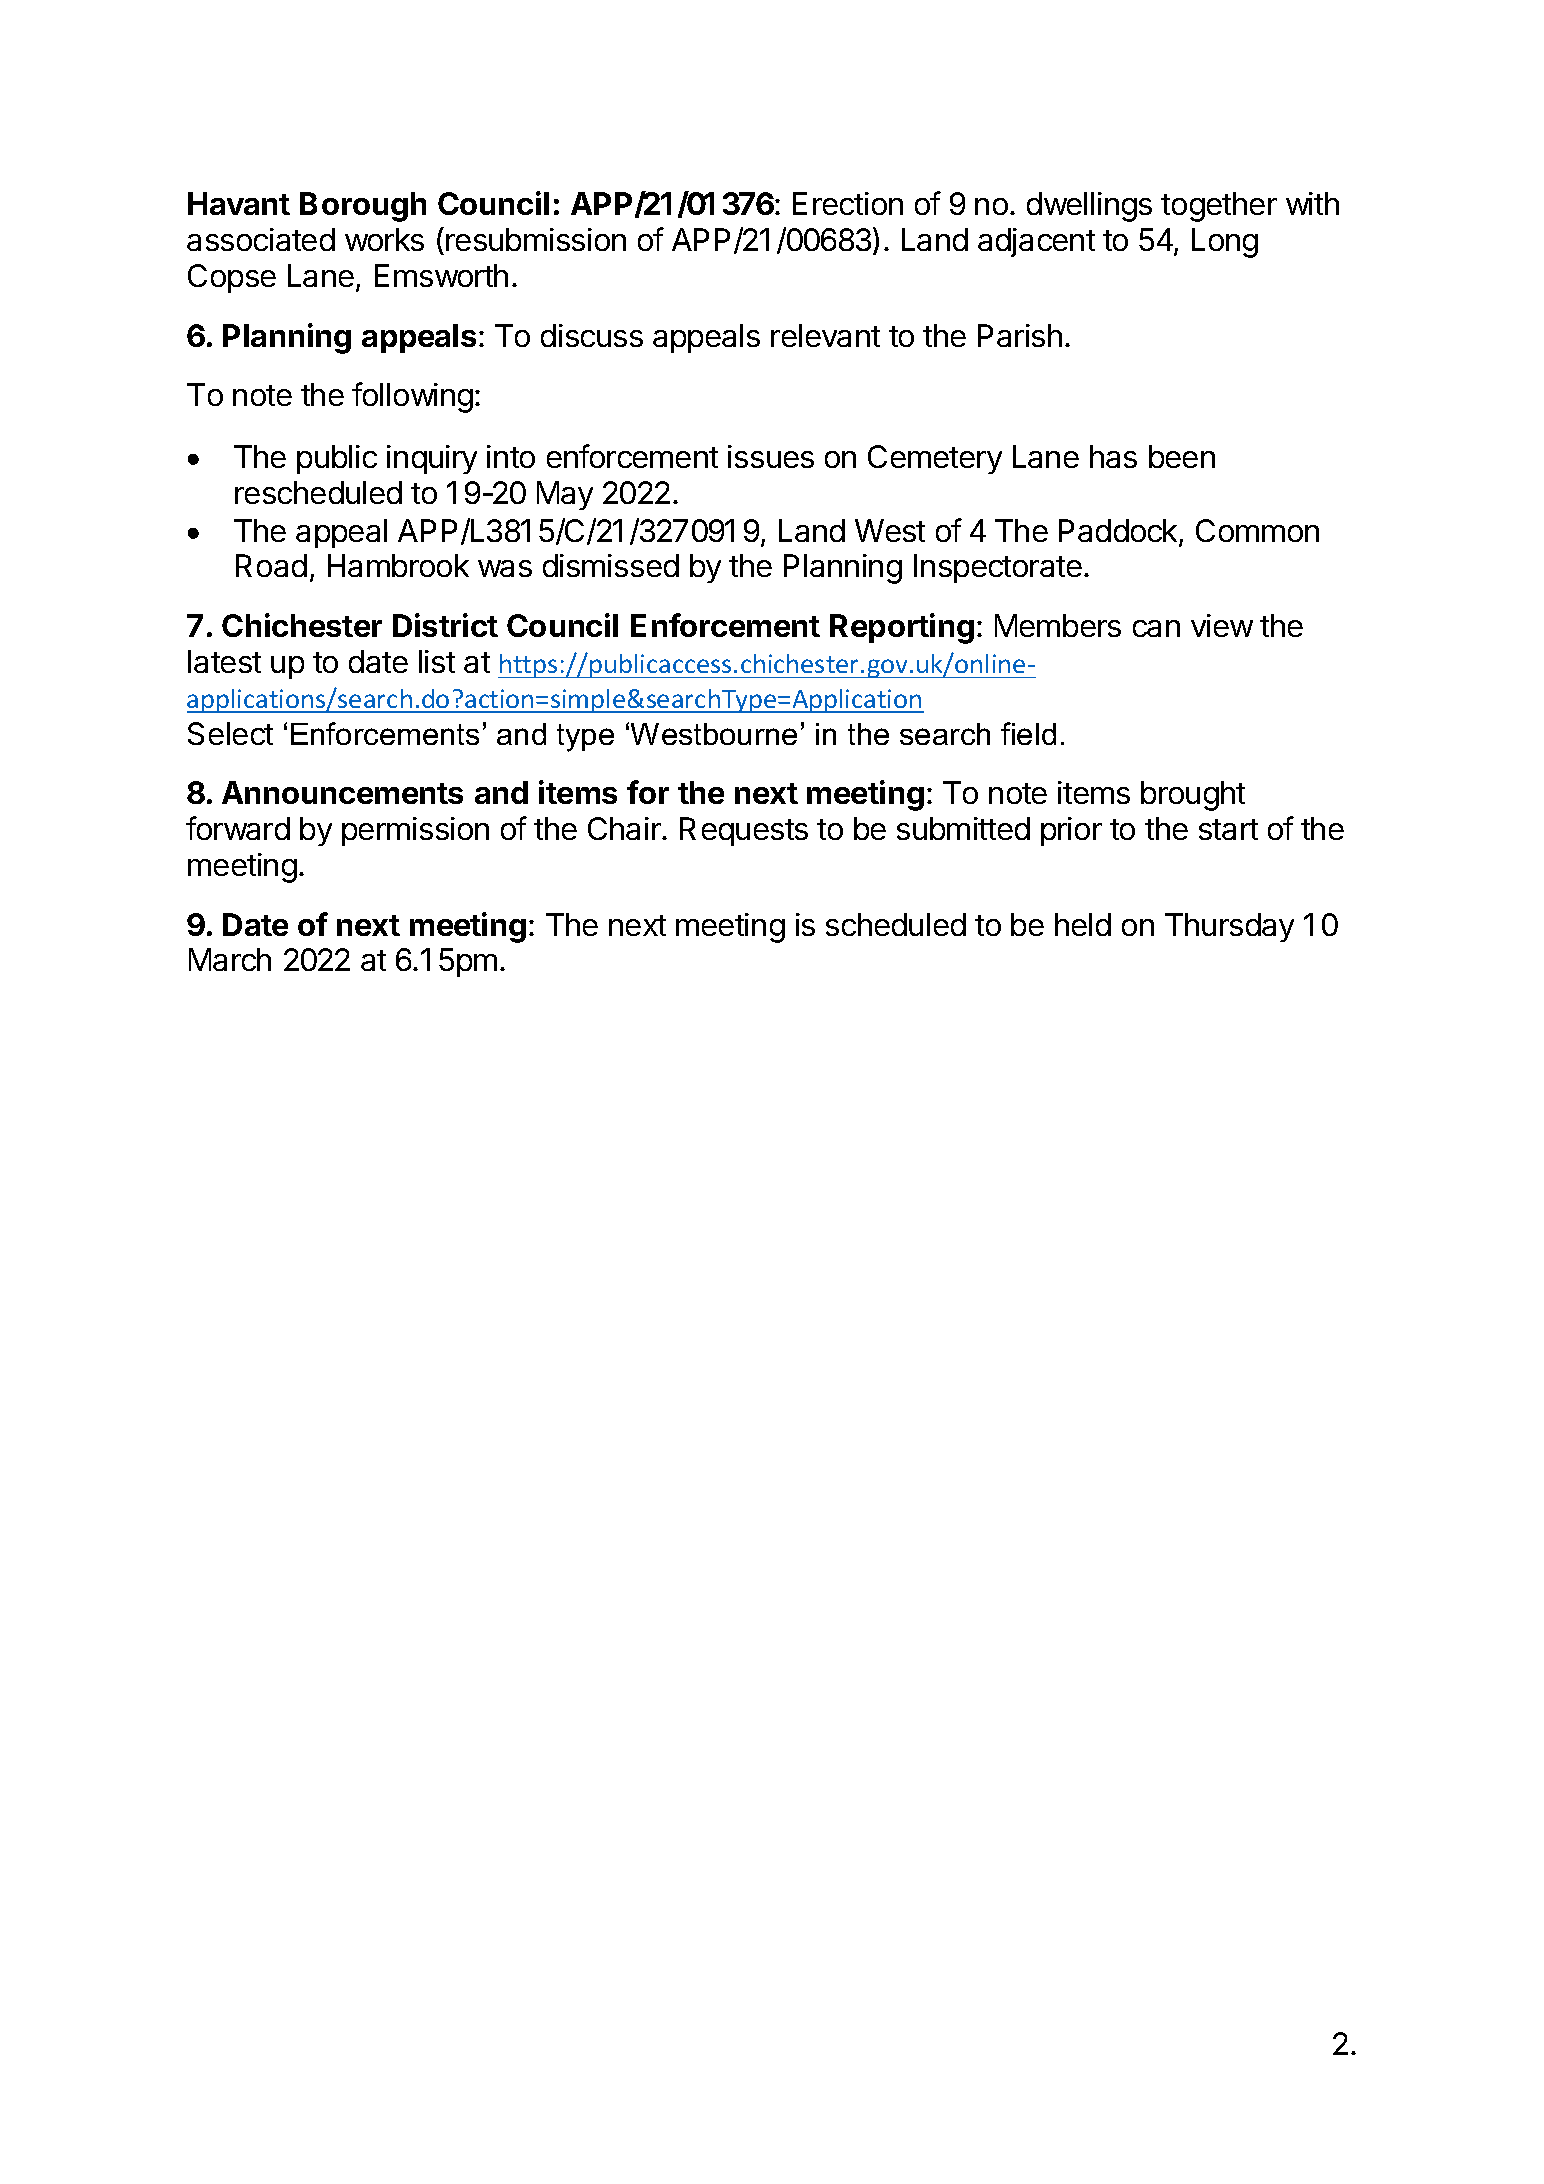 The image size is (1544, 2184). Describe the element at coordinates (848, 203) in the document. I see `Erection` at that location.
